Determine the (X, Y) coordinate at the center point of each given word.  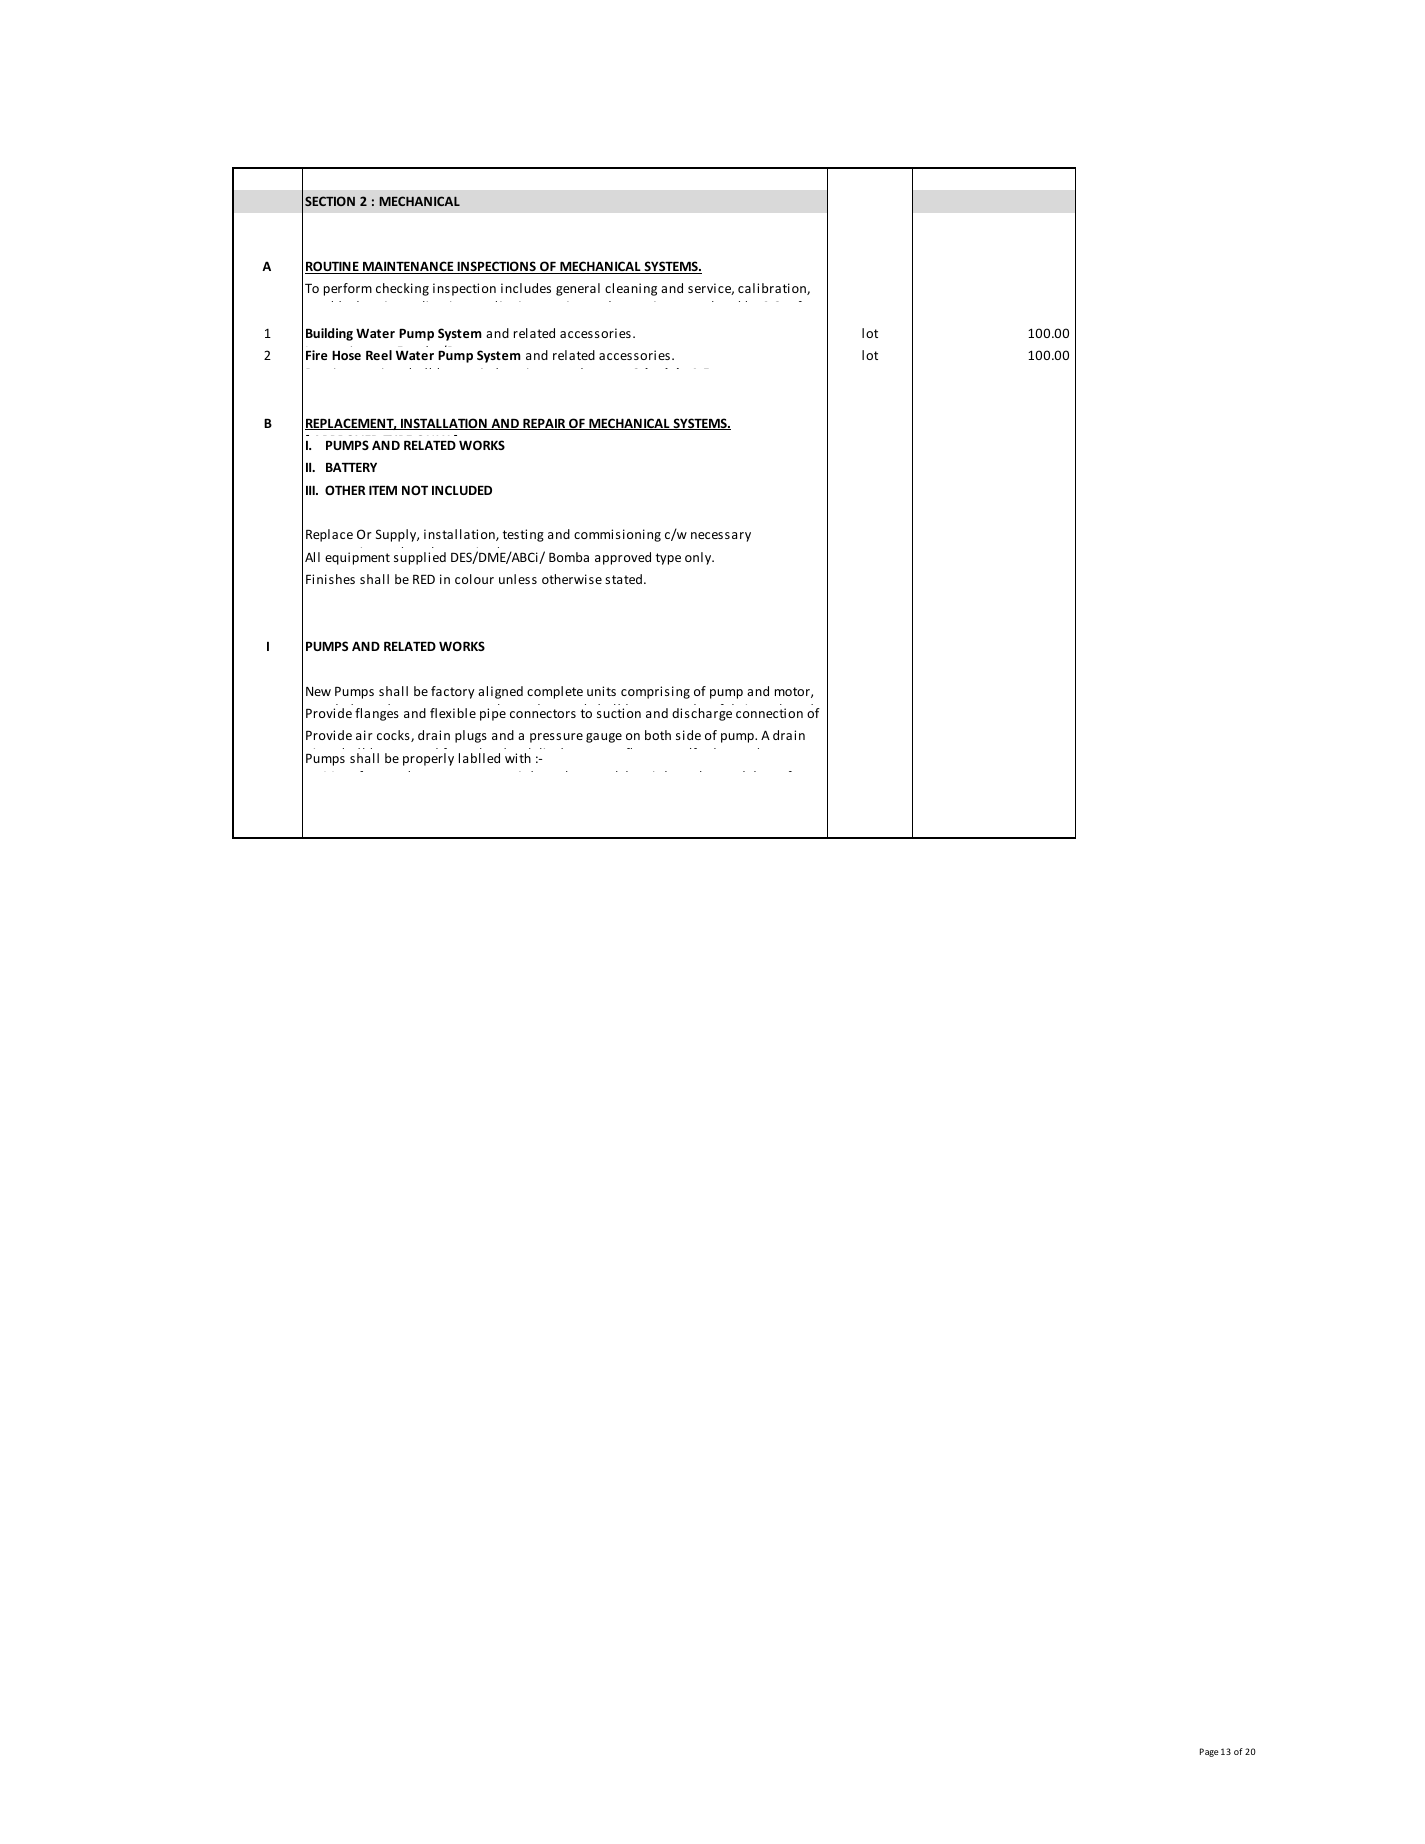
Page (1209, 1752)
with (518, 758)
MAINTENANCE (408, 267)
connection (769, 713)
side (688, 735)
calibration (773, 289)
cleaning (631, 289)
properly (428, 759)
